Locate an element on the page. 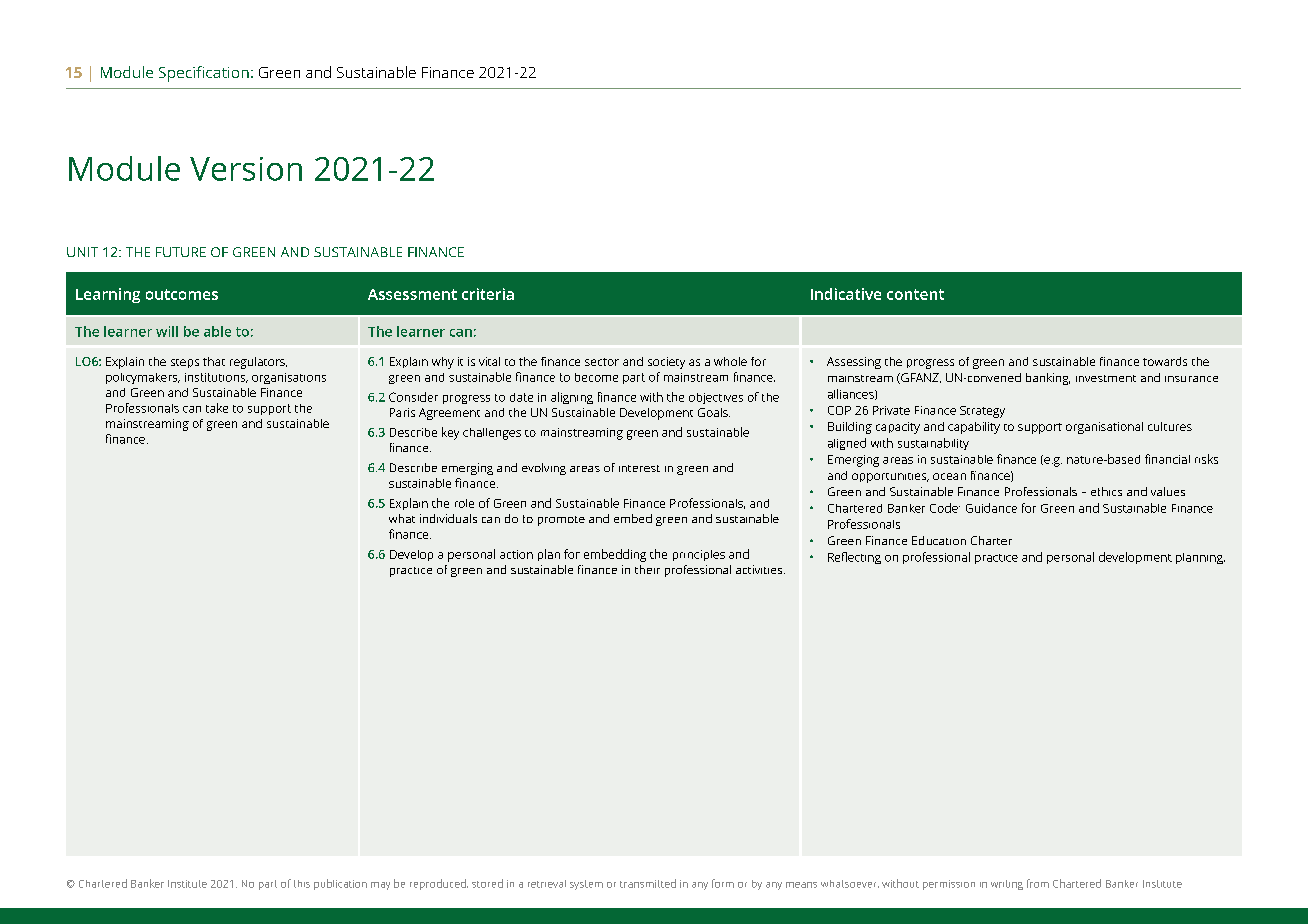 This image has width=1308, height=924. action is located at coordinates (516, 554).
